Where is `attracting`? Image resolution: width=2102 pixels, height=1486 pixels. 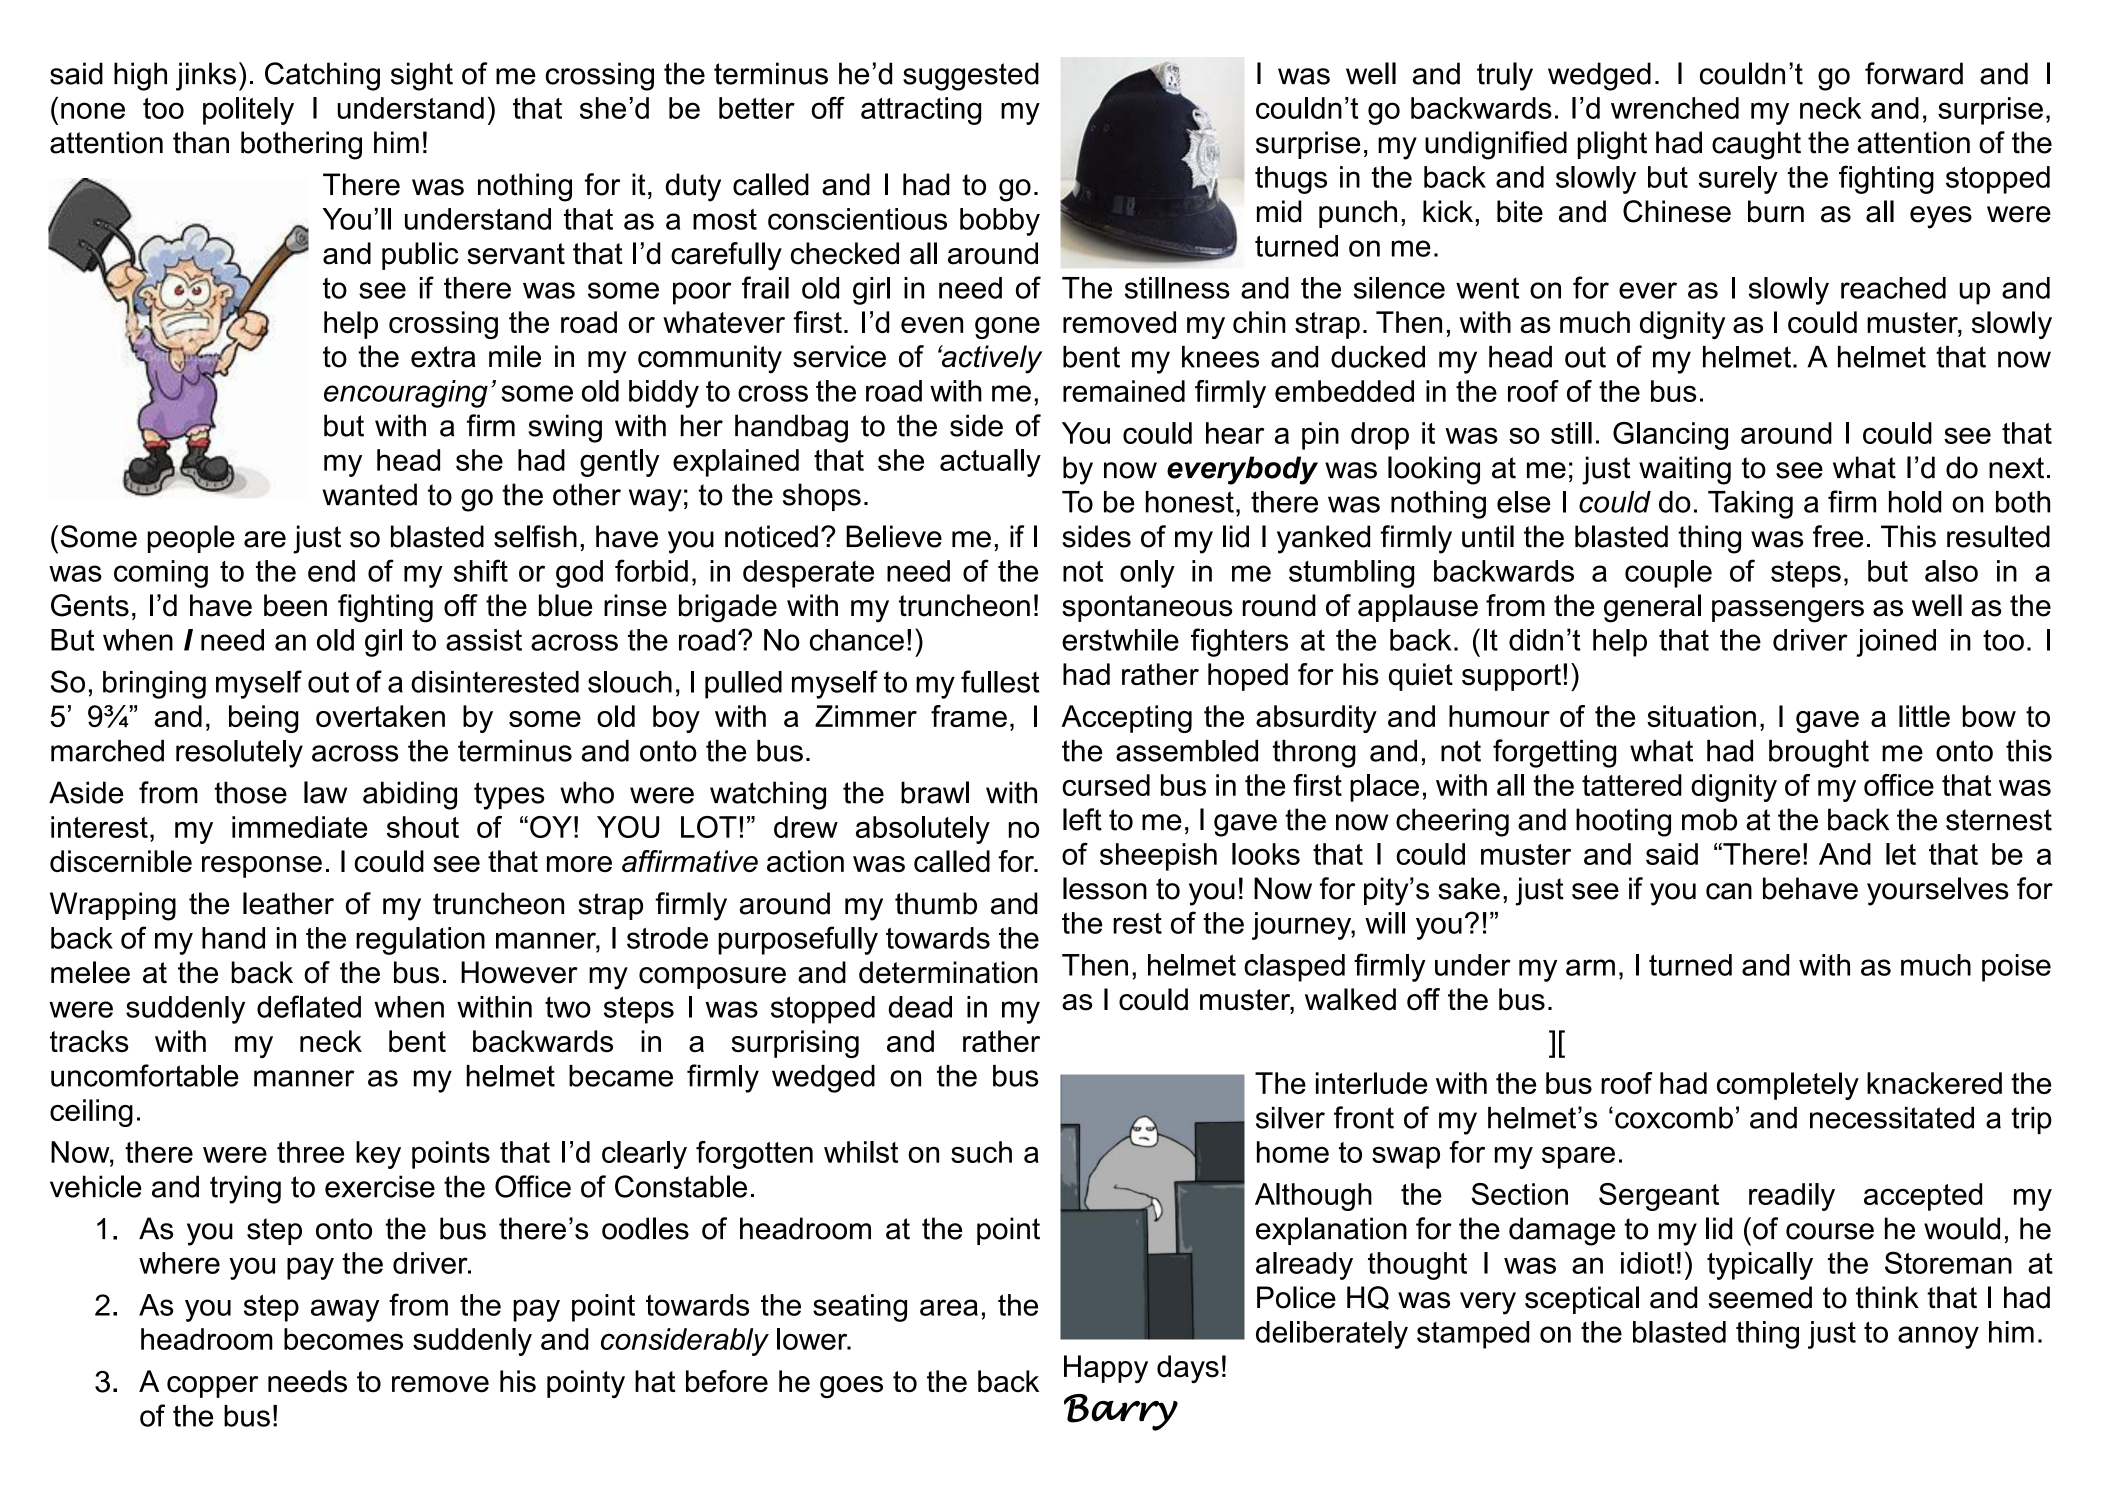
attracting is located at coordinates (921, 111).
